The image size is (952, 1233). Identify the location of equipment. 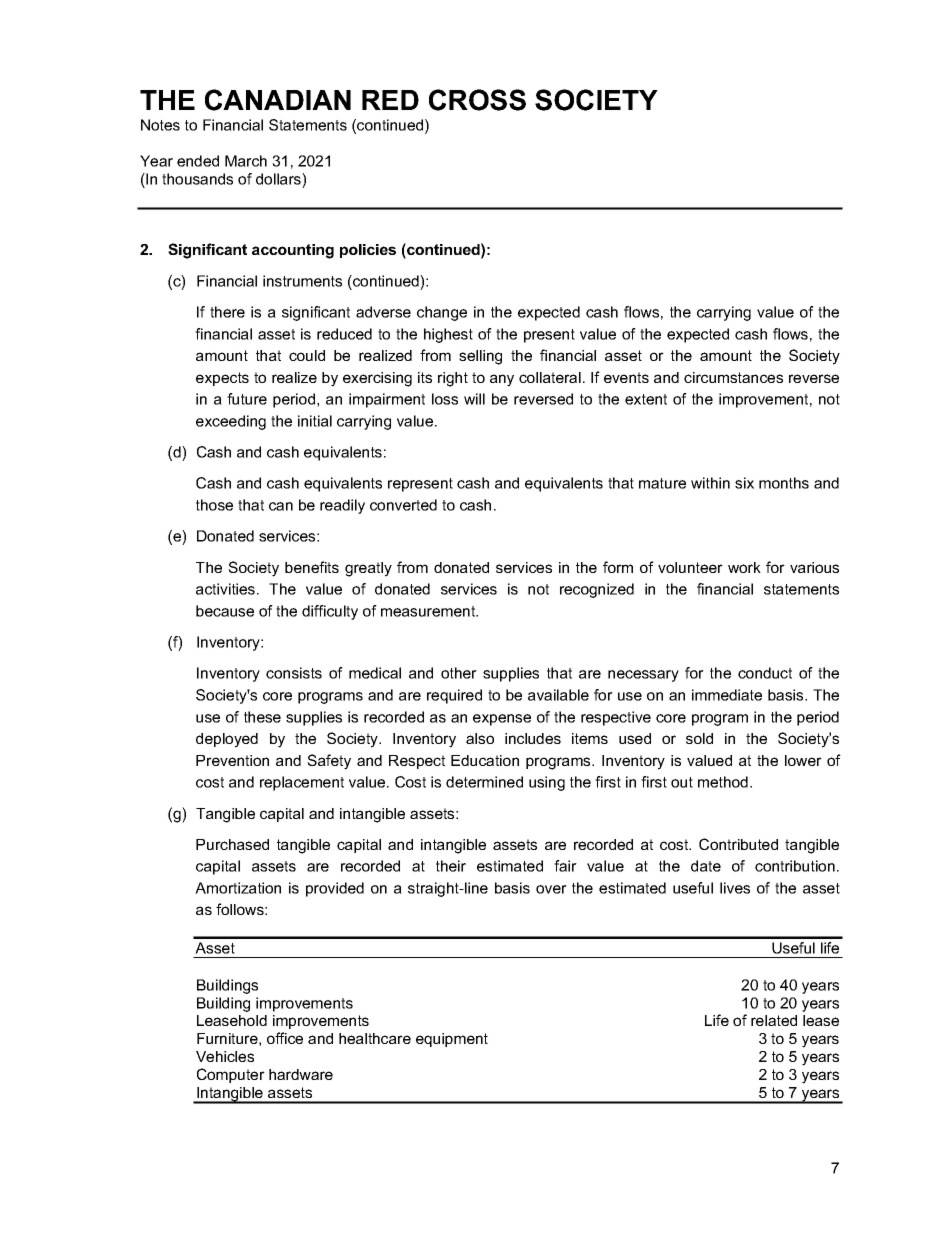
(452, 1040).
